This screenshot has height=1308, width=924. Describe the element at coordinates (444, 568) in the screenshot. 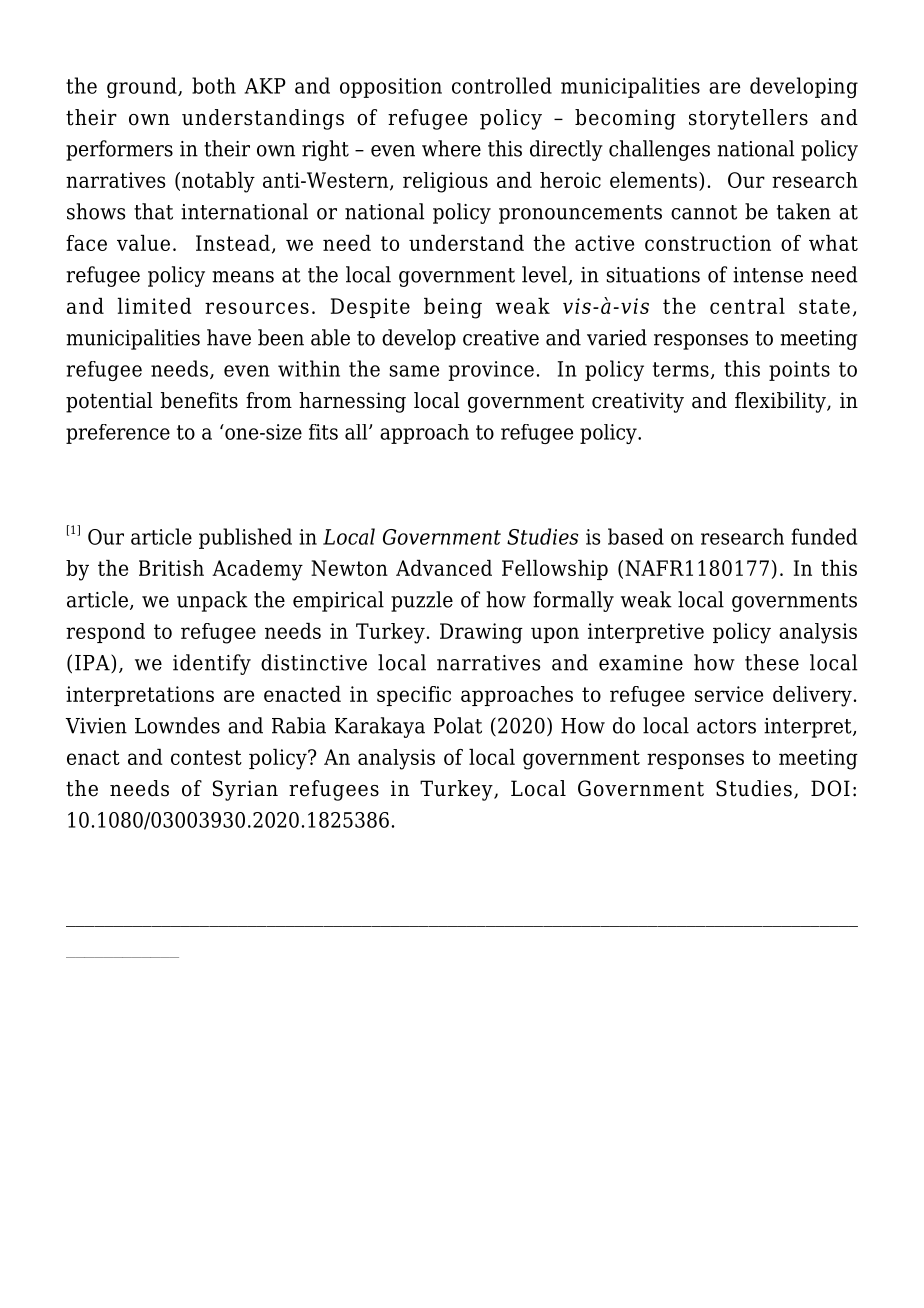

I see `Advanced` at that location.
